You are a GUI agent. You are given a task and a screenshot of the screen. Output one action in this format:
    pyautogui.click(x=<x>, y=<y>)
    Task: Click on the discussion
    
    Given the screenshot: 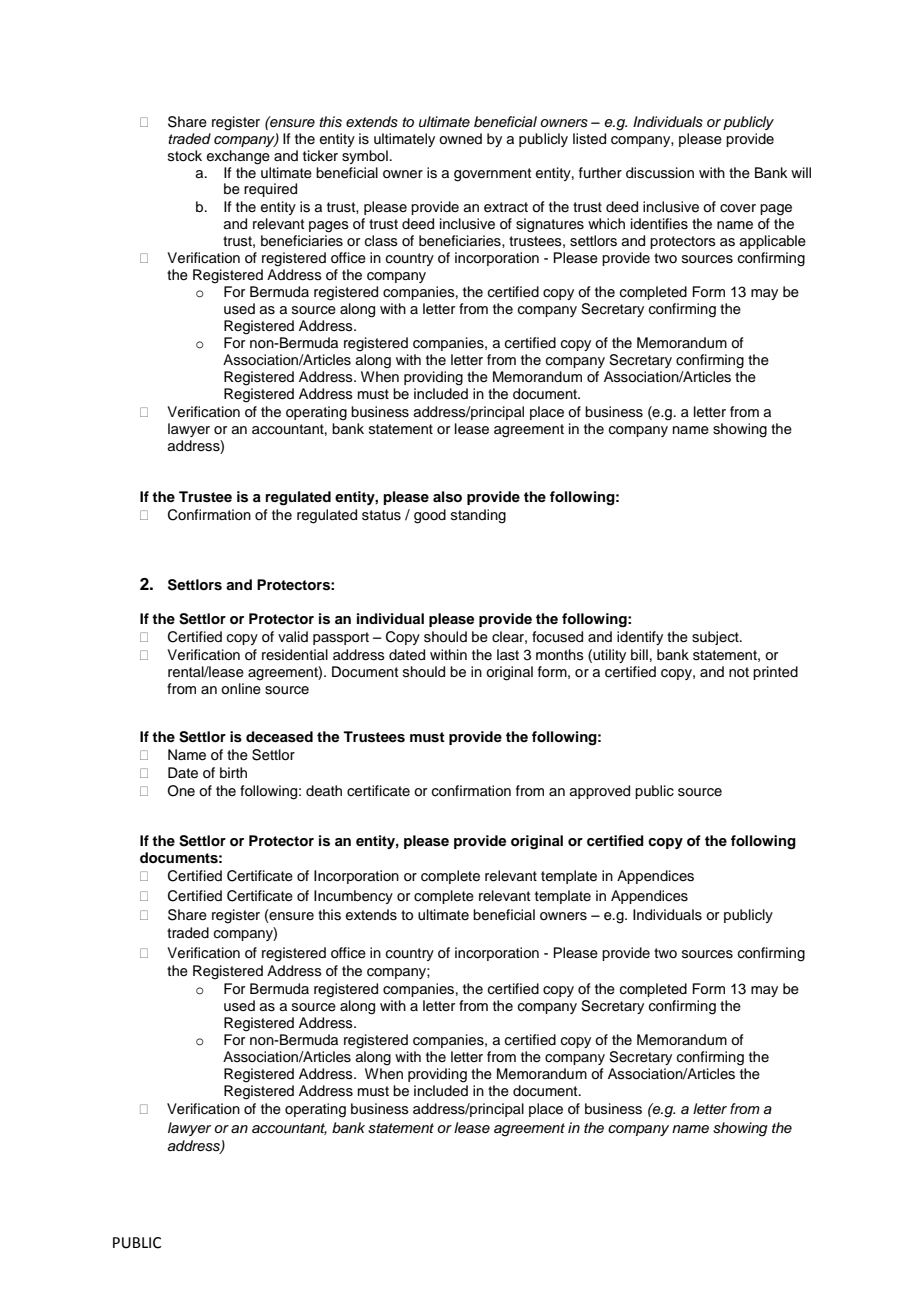 What is the action you would take?
    pyautogui.click(x=660, y=173)
